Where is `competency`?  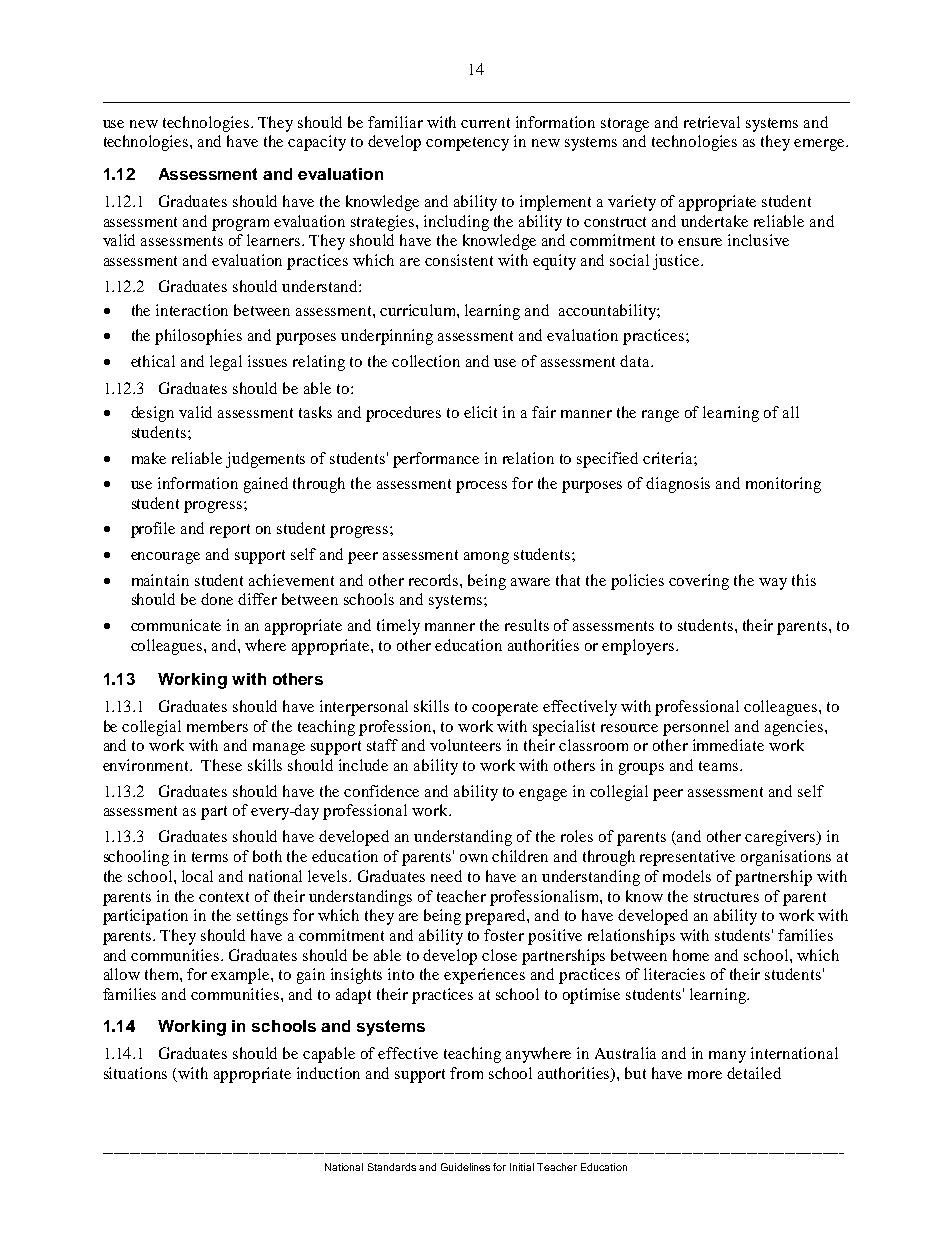 competency is located at coordinates (467, 144).
